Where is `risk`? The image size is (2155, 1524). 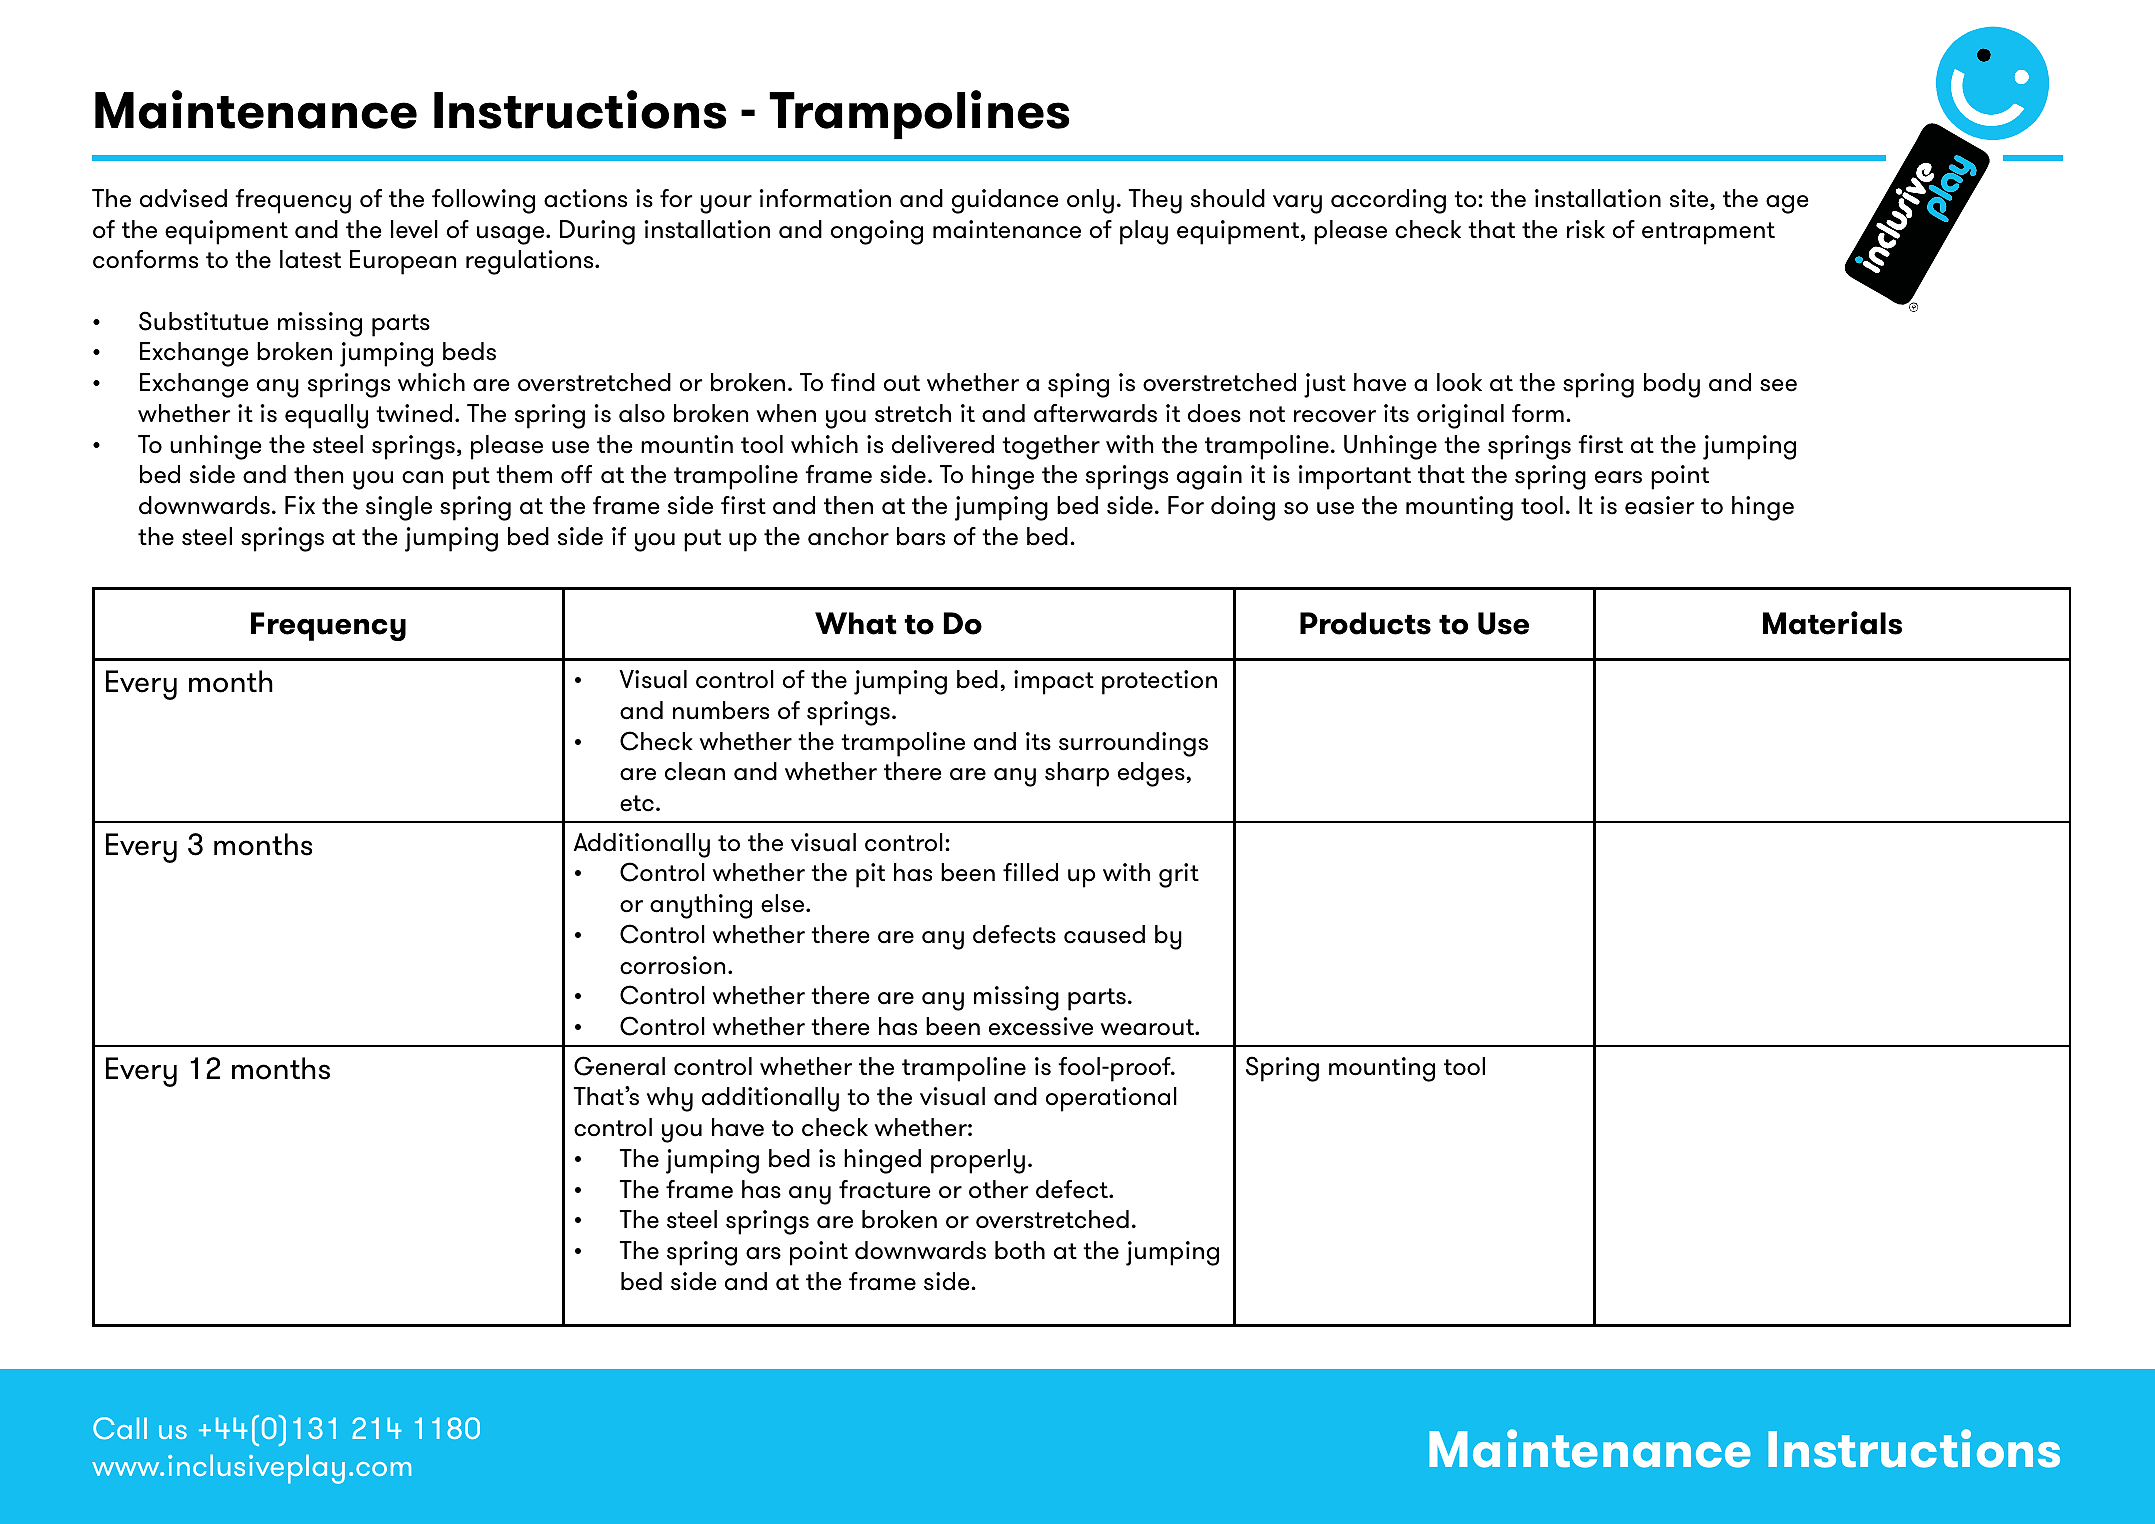 risk is located at coordinates (1586, 229).
